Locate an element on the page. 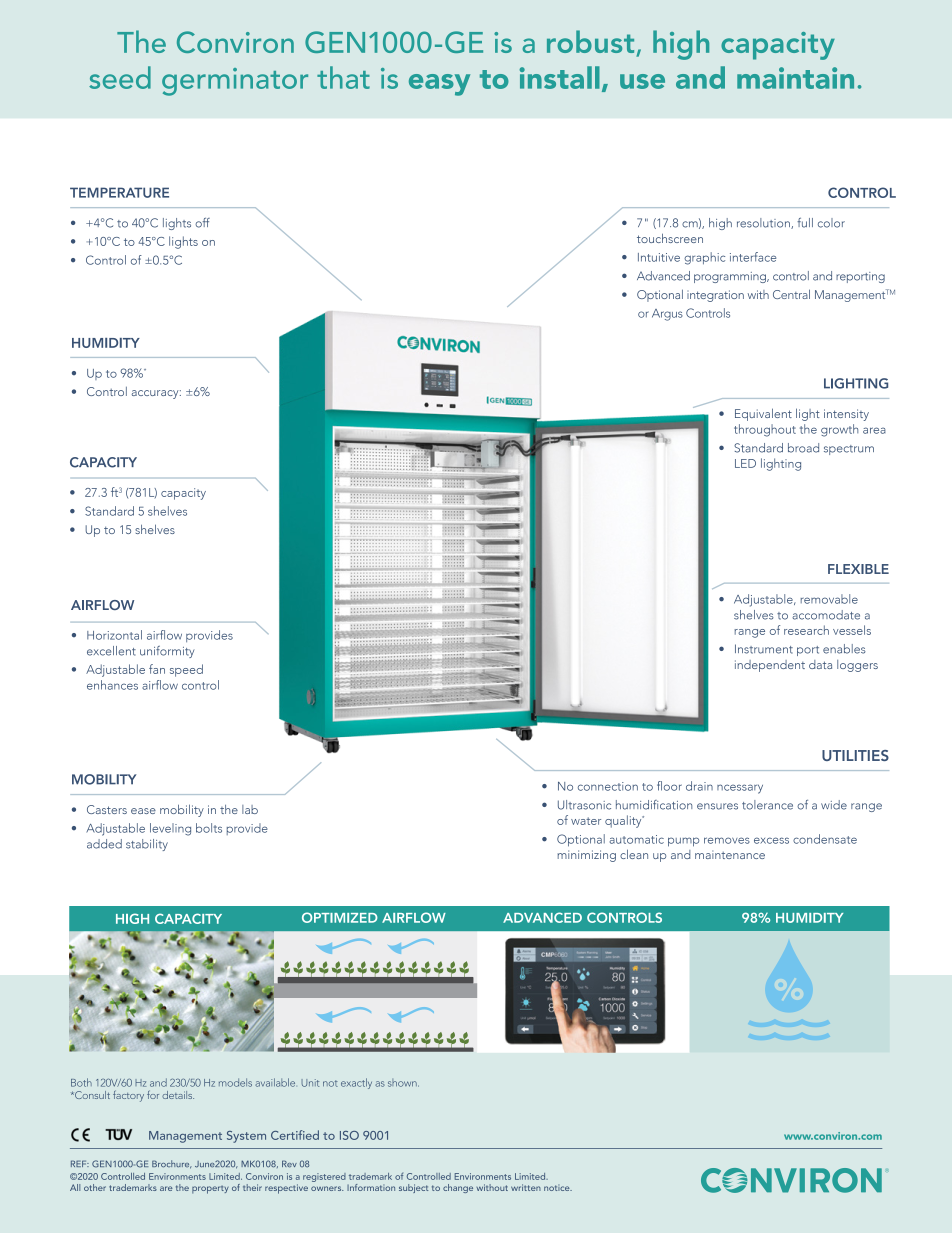  research is located at coordinates (806, 630).
